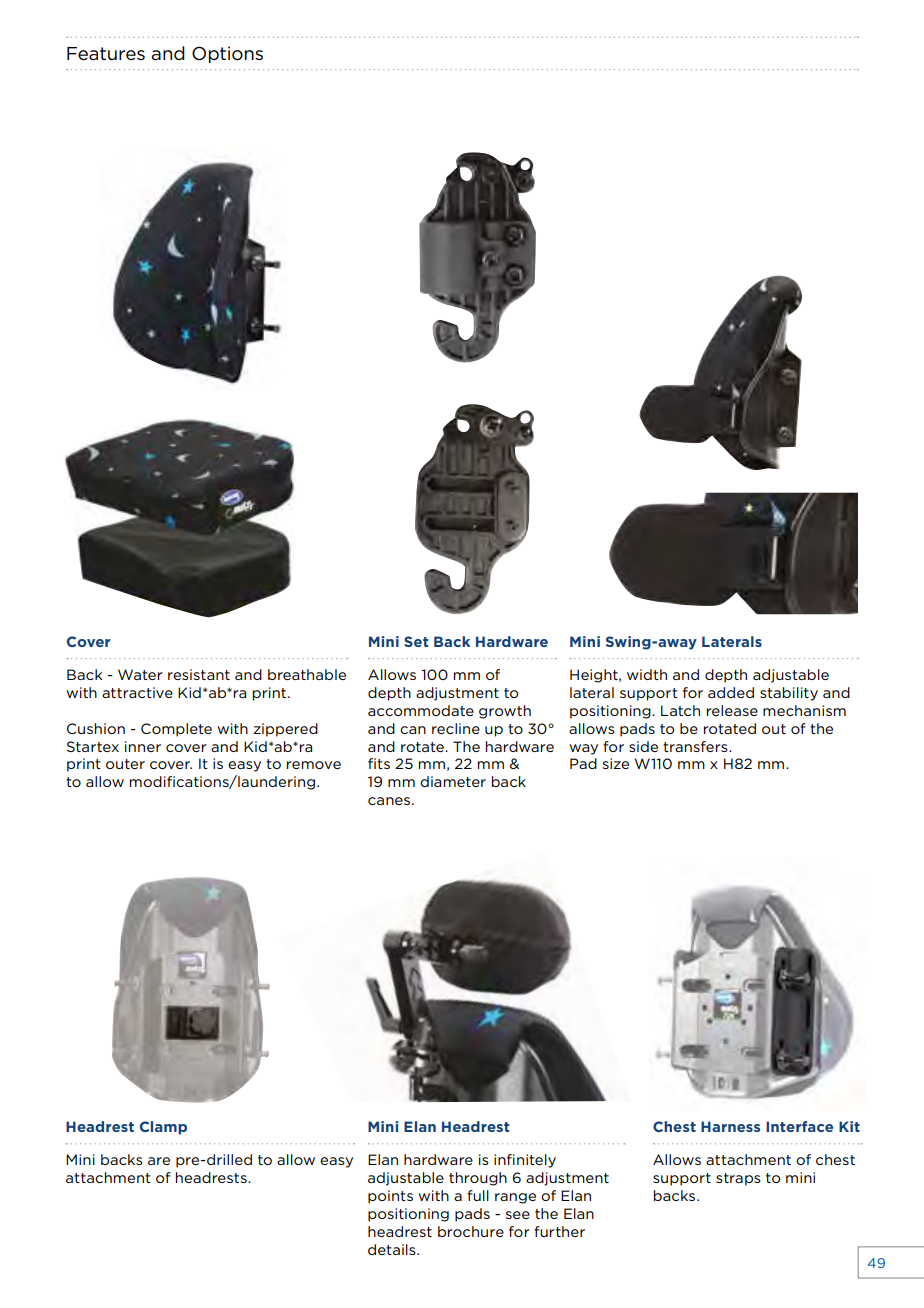  Describe the element at coordinates (647, 674) in the screenshot. I see `width` at that location.
